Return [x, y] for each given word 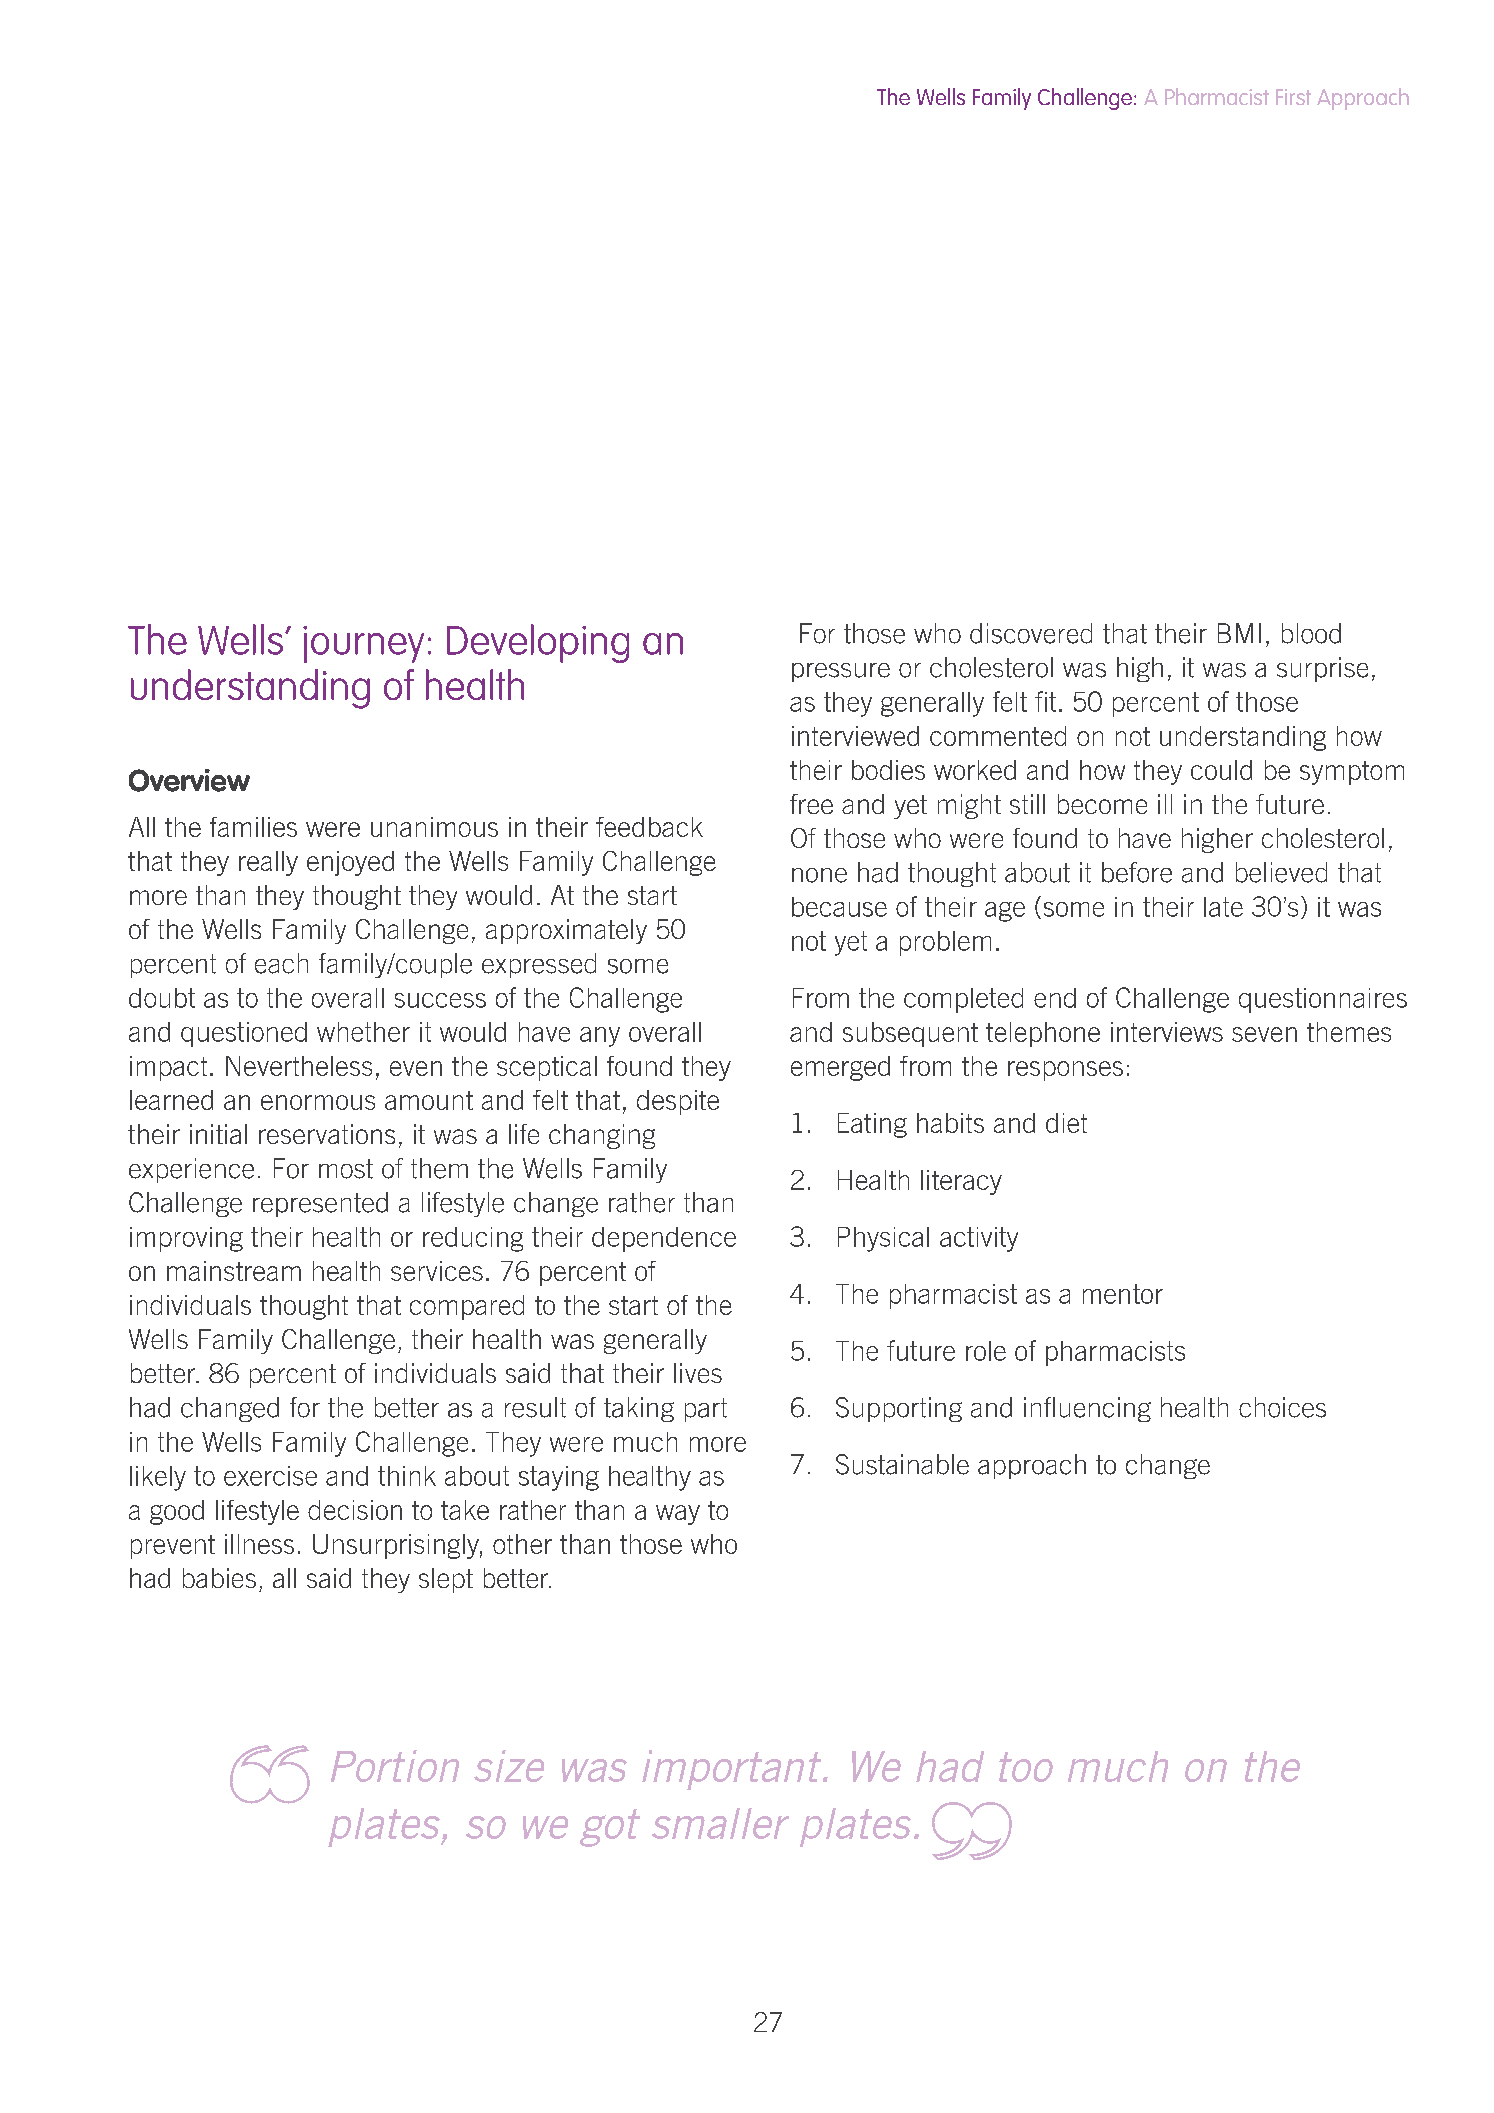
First [1293, 97]
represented [320, 1204]
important [733, 1770]
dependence [664, 1239]
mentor [1123, 1294]
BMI [1239, 633]
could [1221, 770]
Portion [395, 1766]
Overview [189, 780]
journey [363, 644]
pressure [841, 672]
